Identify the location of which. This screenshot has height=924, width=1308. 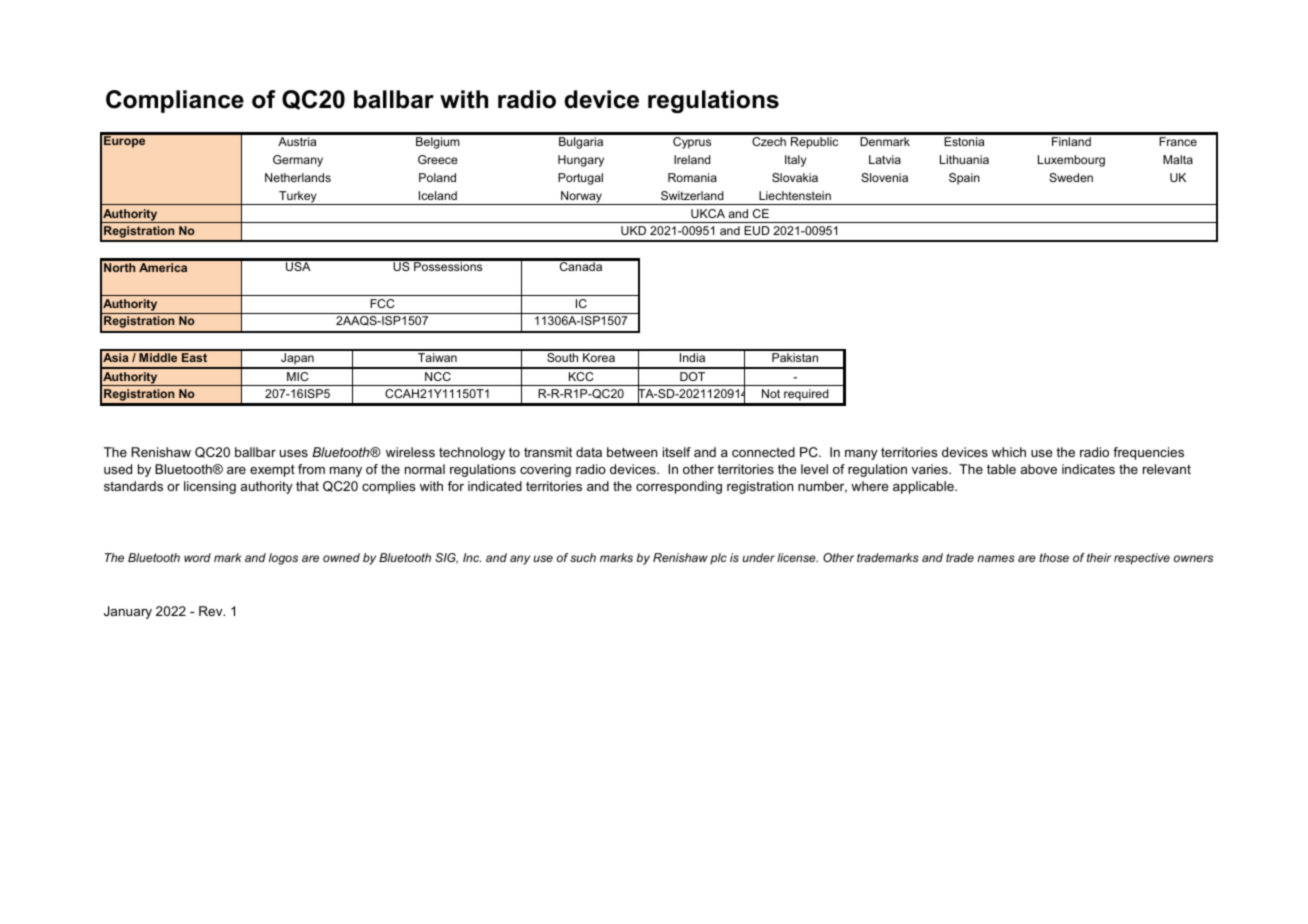
(1009, 452).
